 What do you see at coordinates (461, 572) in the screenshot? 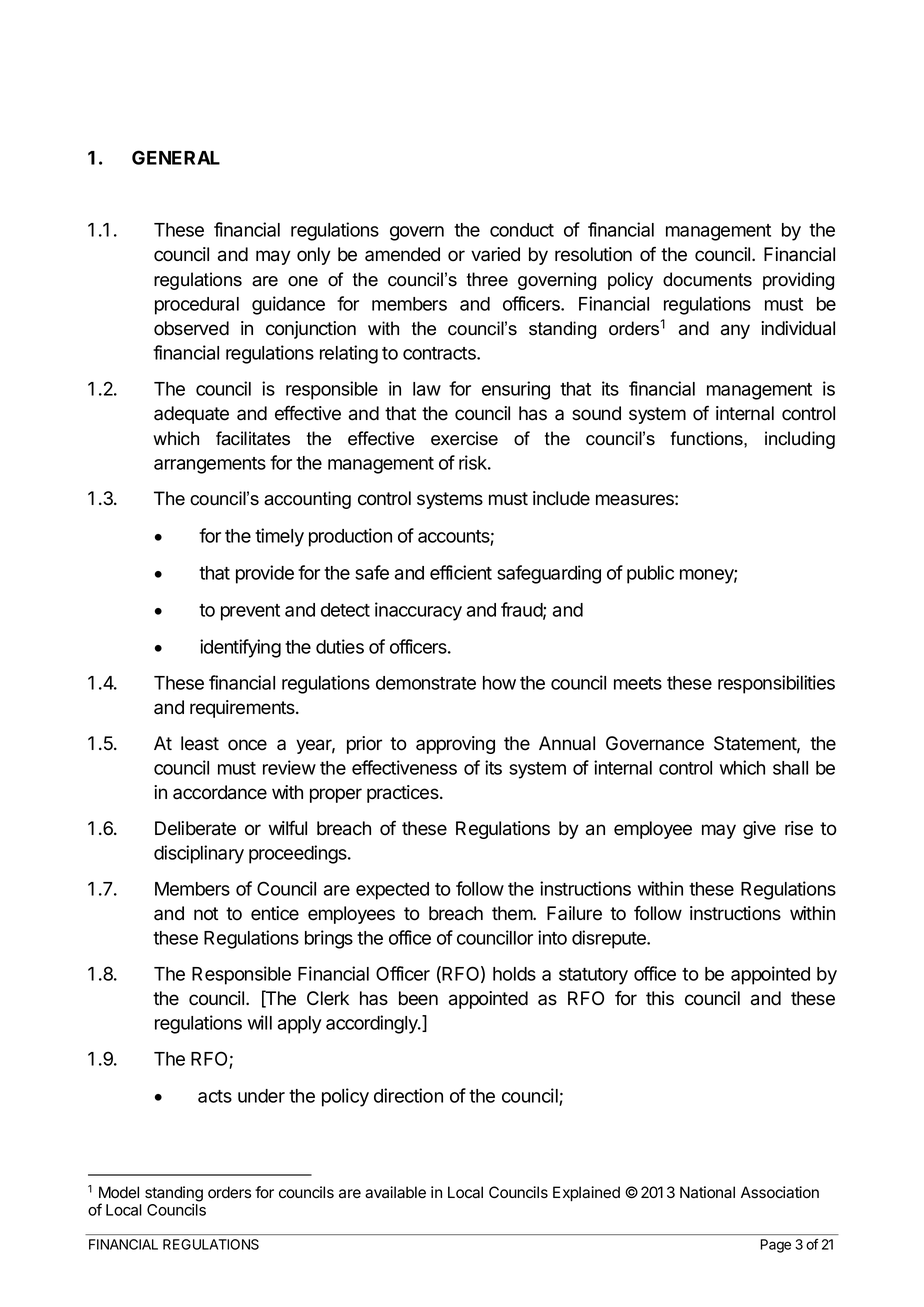
I see `efficient` at bounding box center [461, 572].
